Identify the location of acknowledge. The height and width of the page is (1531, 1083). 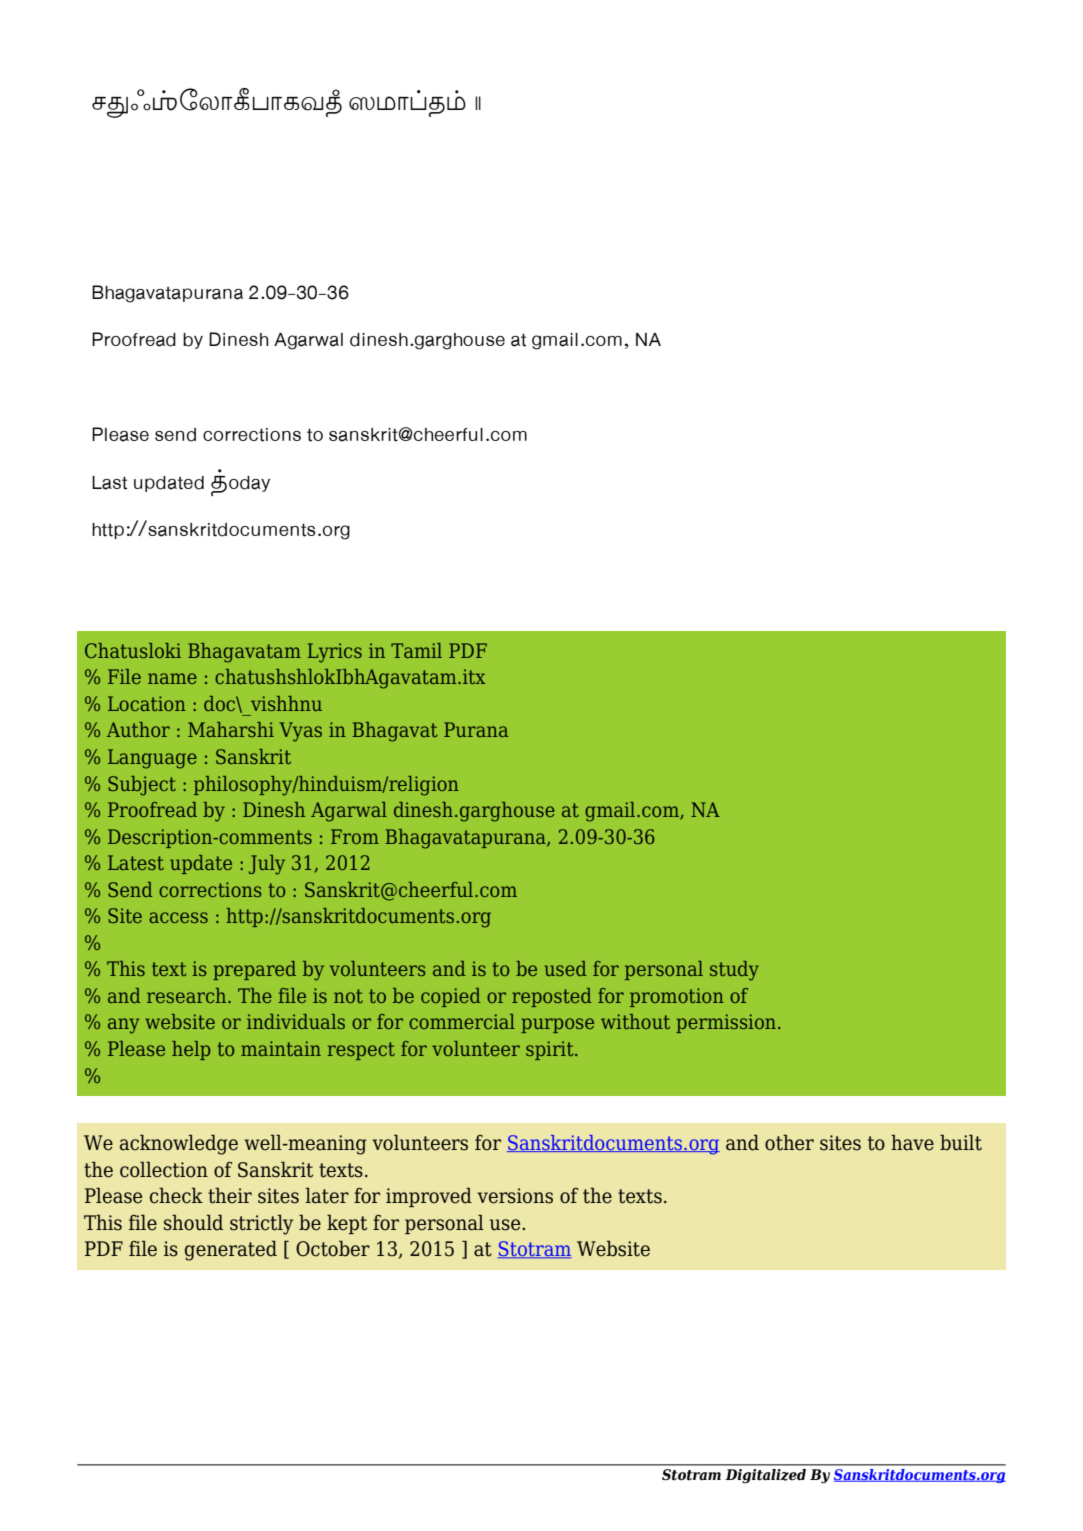
(179, 1144).
